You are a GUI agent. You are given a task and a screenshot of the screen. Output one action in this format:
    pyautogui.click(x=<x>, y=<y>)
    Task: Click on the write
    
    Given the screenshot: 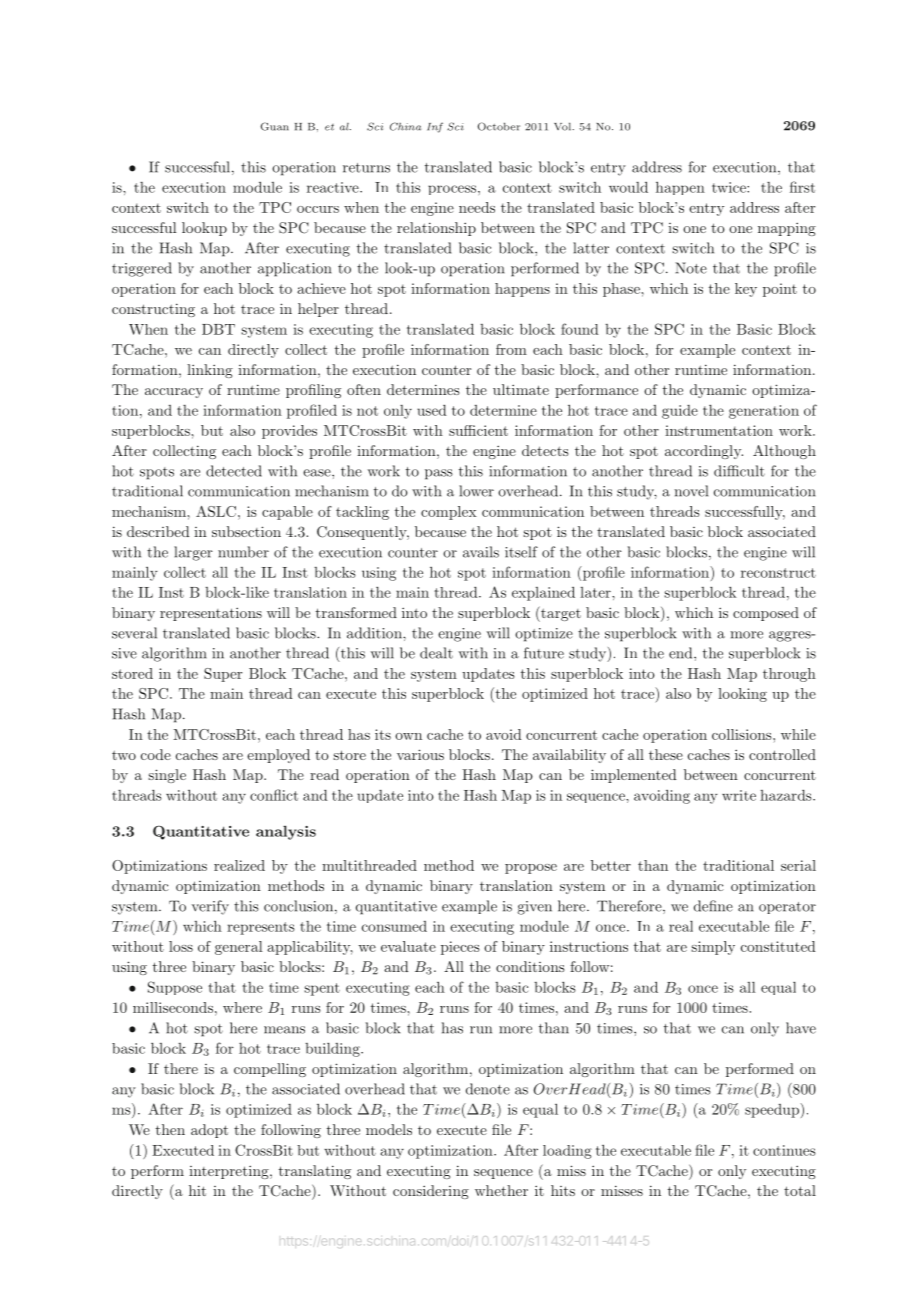 What is the action you would take?
    pyautogui.click(x=739, y=795)
